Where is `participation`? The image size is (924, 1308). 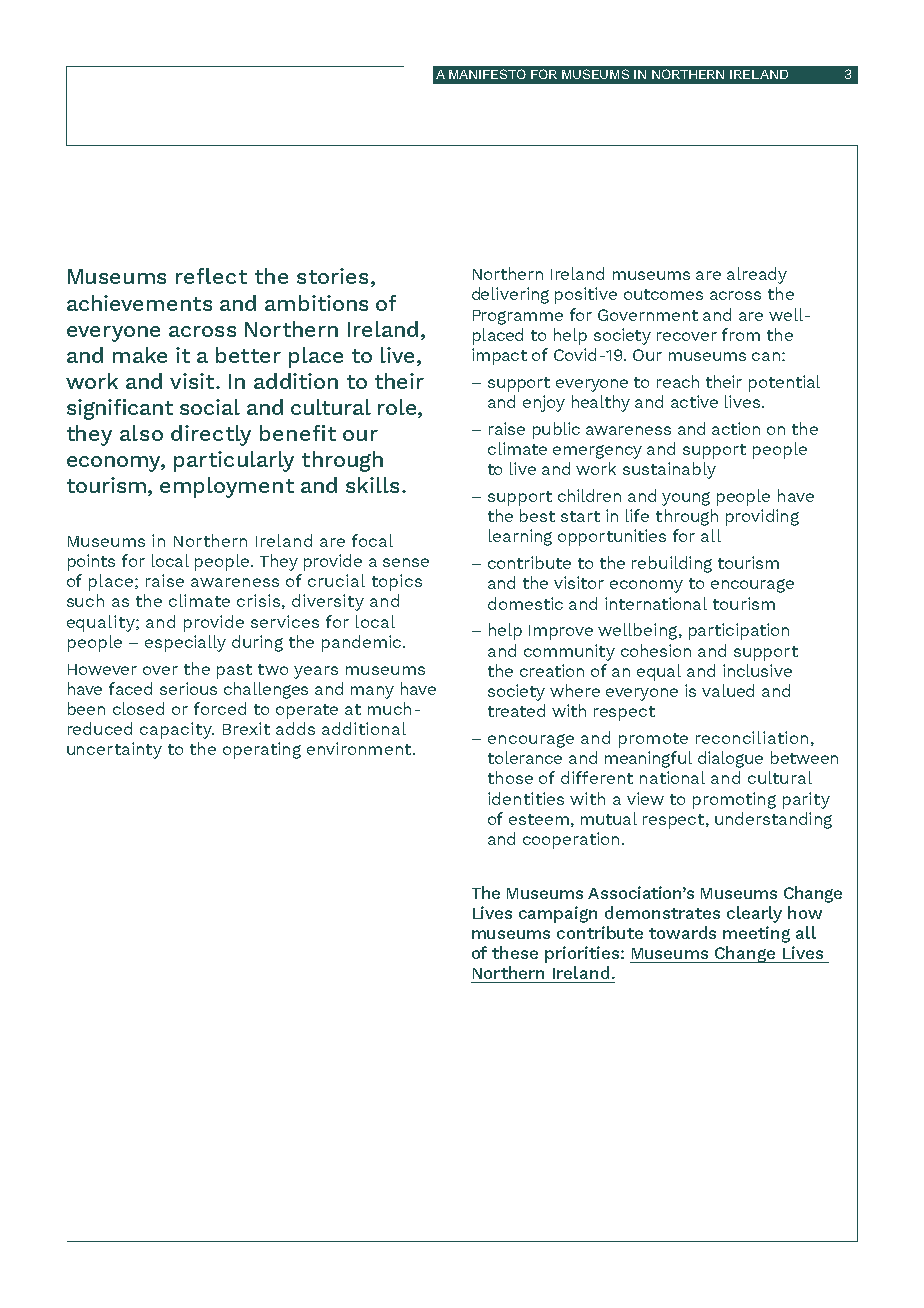 participation is located at coordinates (739, 631).
